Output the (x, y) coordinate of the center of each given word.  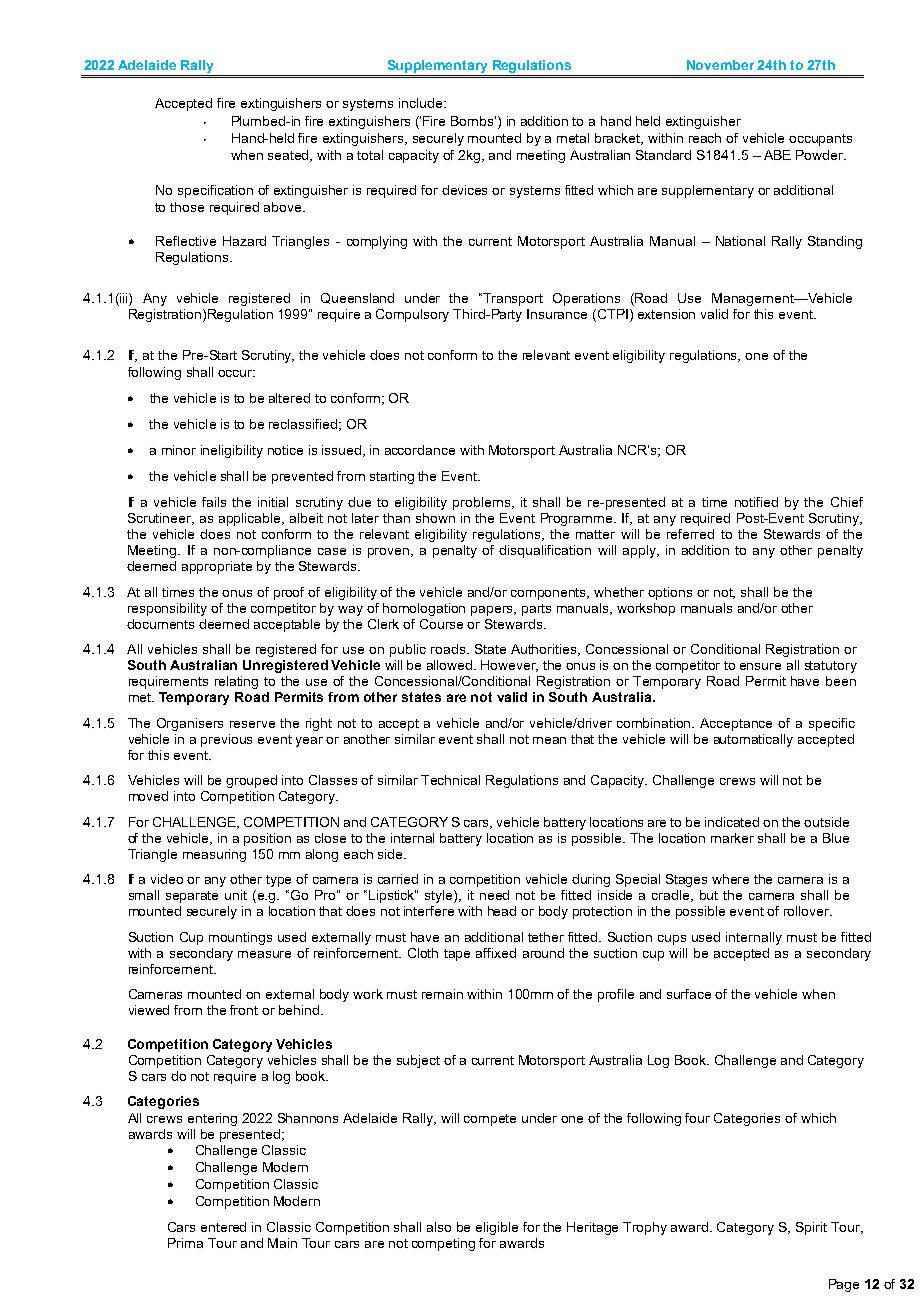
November (720, 65)
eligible (497, 1228)
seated (290, 156)
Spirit (811, 1228)
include (422, 103)
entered (223, 1227)
